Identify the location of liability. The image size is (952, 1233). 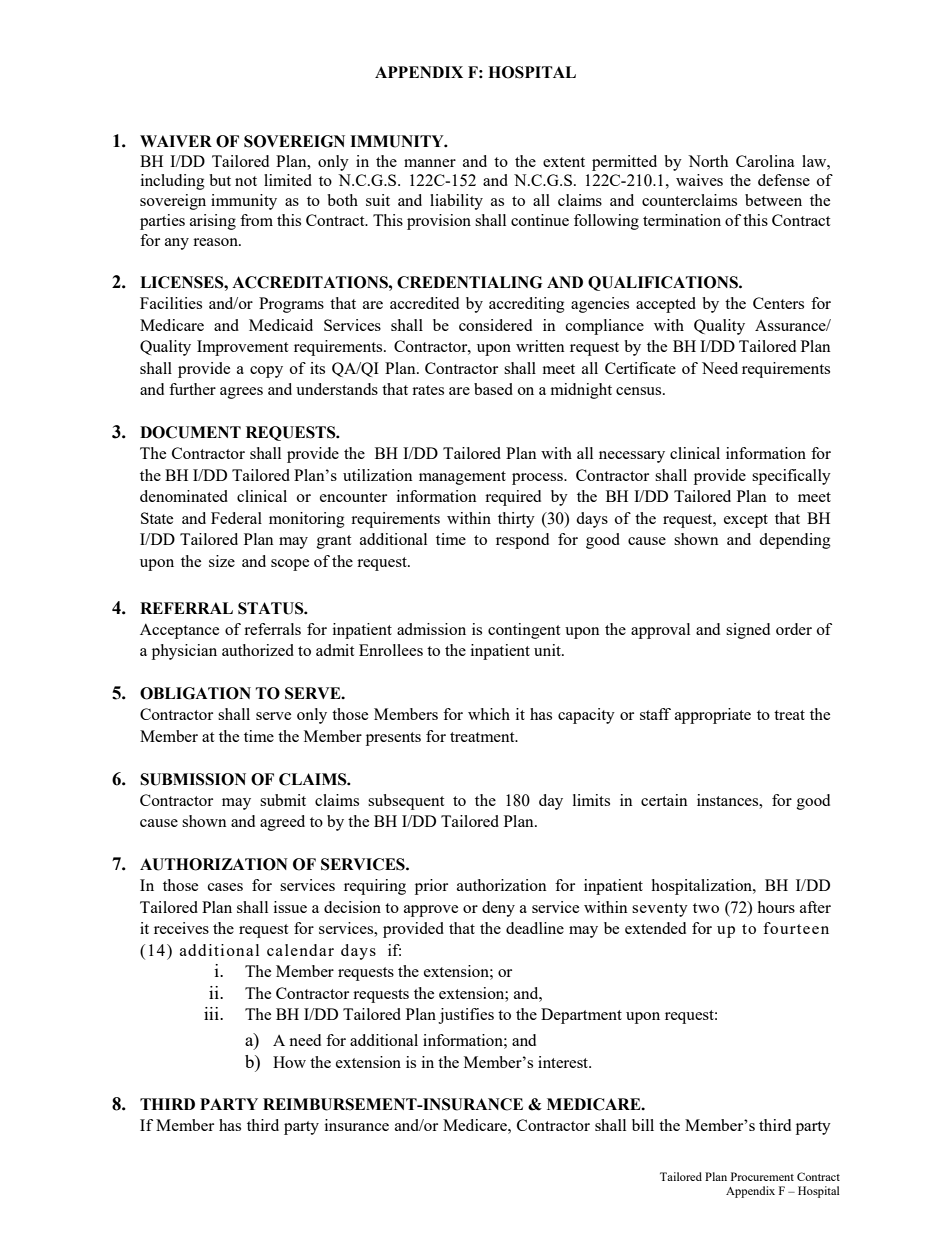
(456, 202).
